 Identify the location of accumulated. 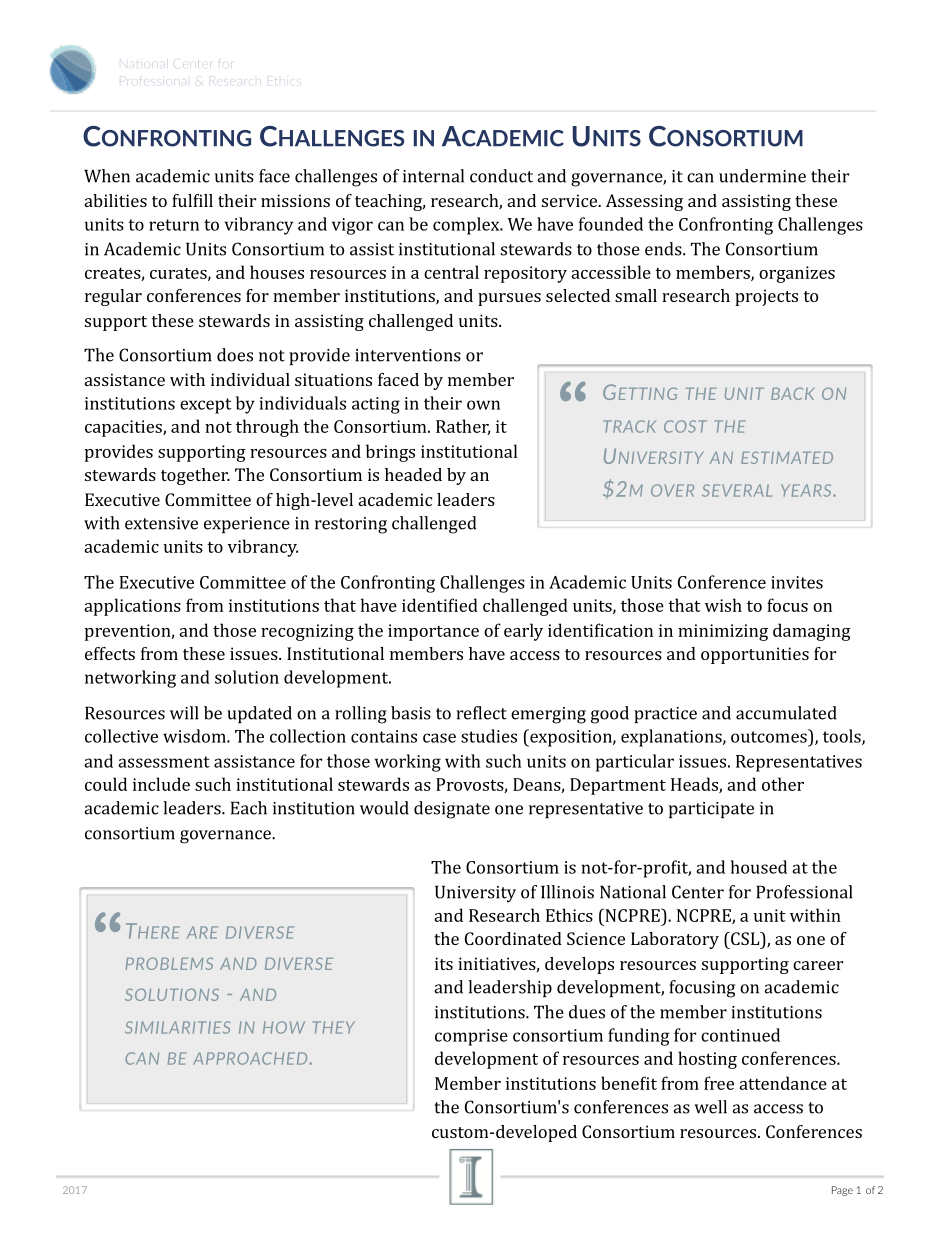
(786, 713).
